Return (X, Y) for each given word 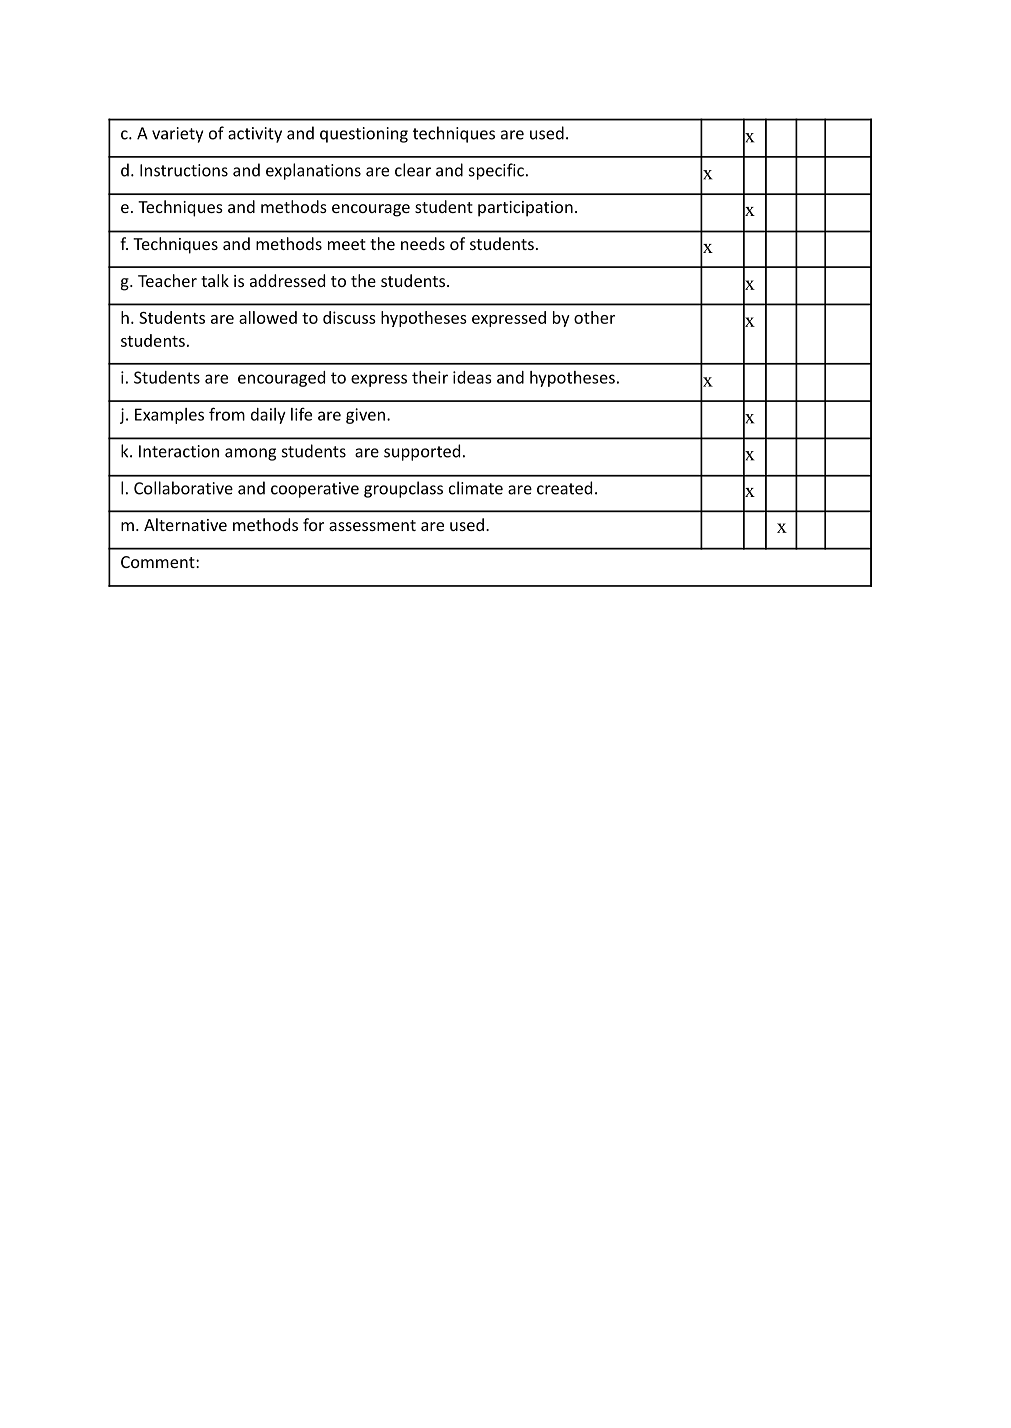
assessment (372, 525)
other (594, 317)
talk (215, 280)
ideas (472, 377)
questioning (364, 135)
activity (255, 135)
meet (347, 244)
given (365, 416)
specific (496, 171)
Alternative (185, 524)
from (227, 414)
